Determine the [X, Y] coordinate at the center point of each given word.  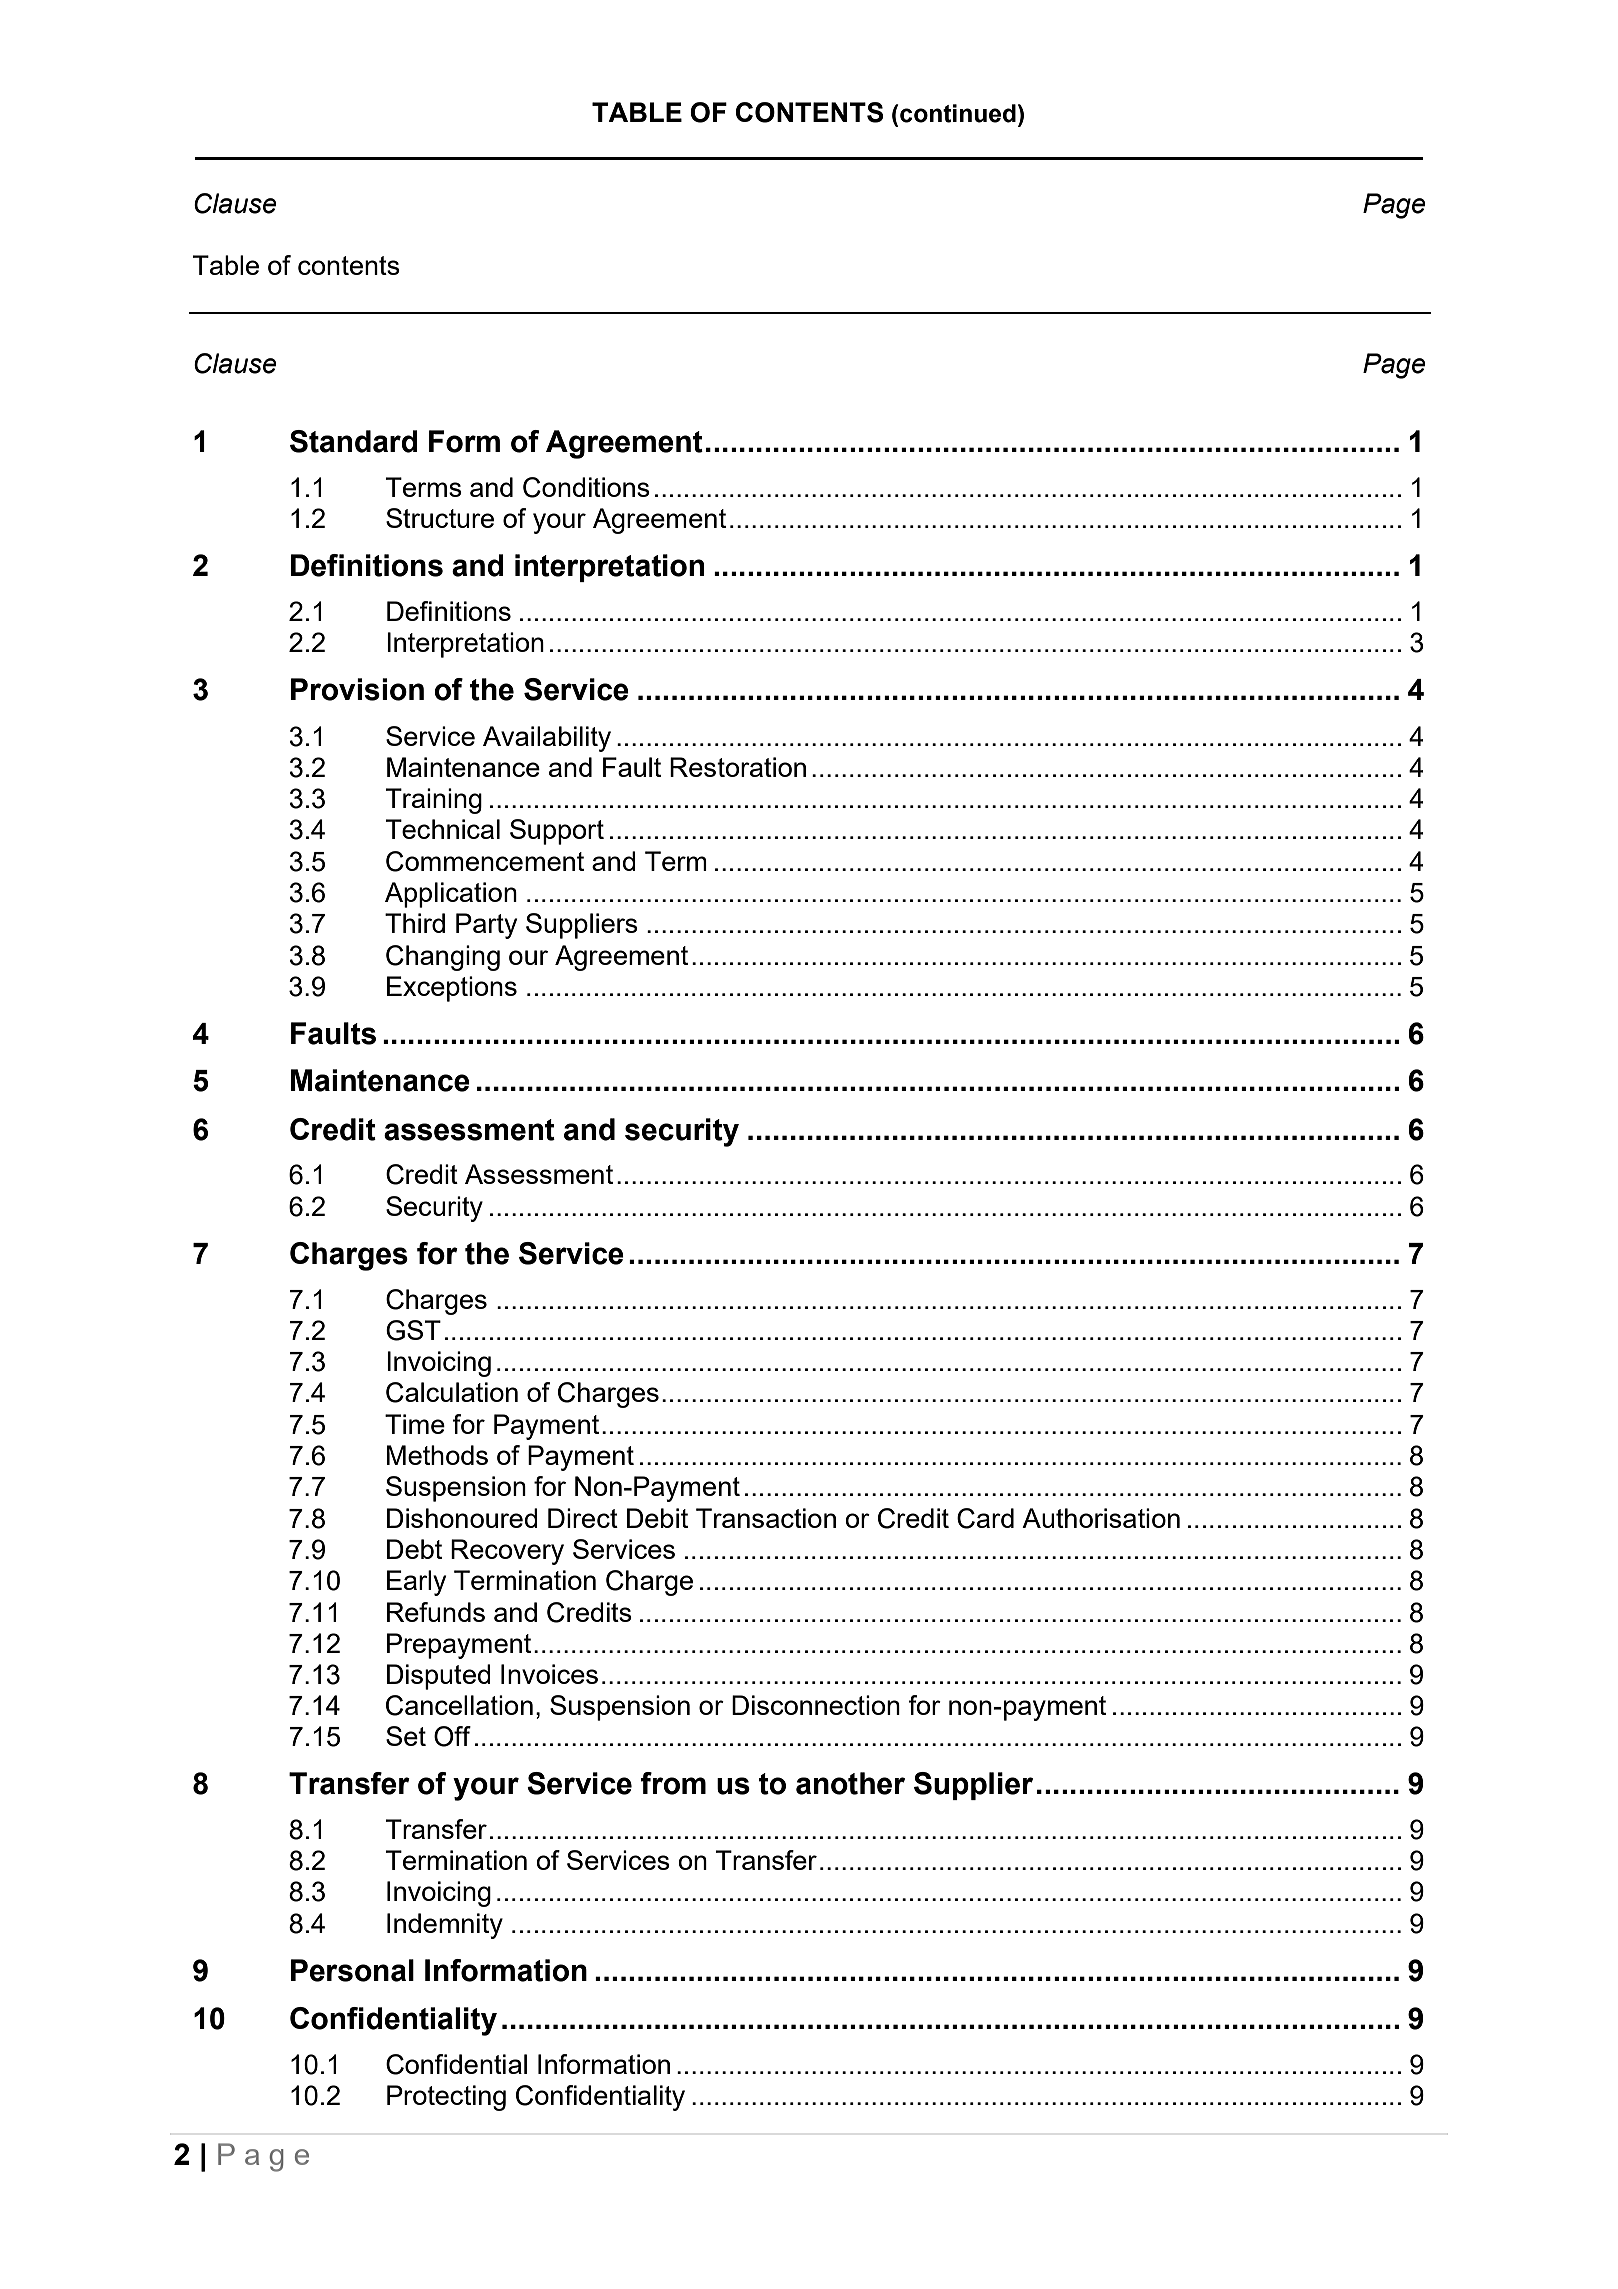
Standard [354, 441]
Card [985, 1518]
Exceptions [452, 989]
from [673, 1783]
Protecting [446, 2098]
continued [958, 113]
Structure [440, 518]
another [850, 1783]
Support [557, 832]
